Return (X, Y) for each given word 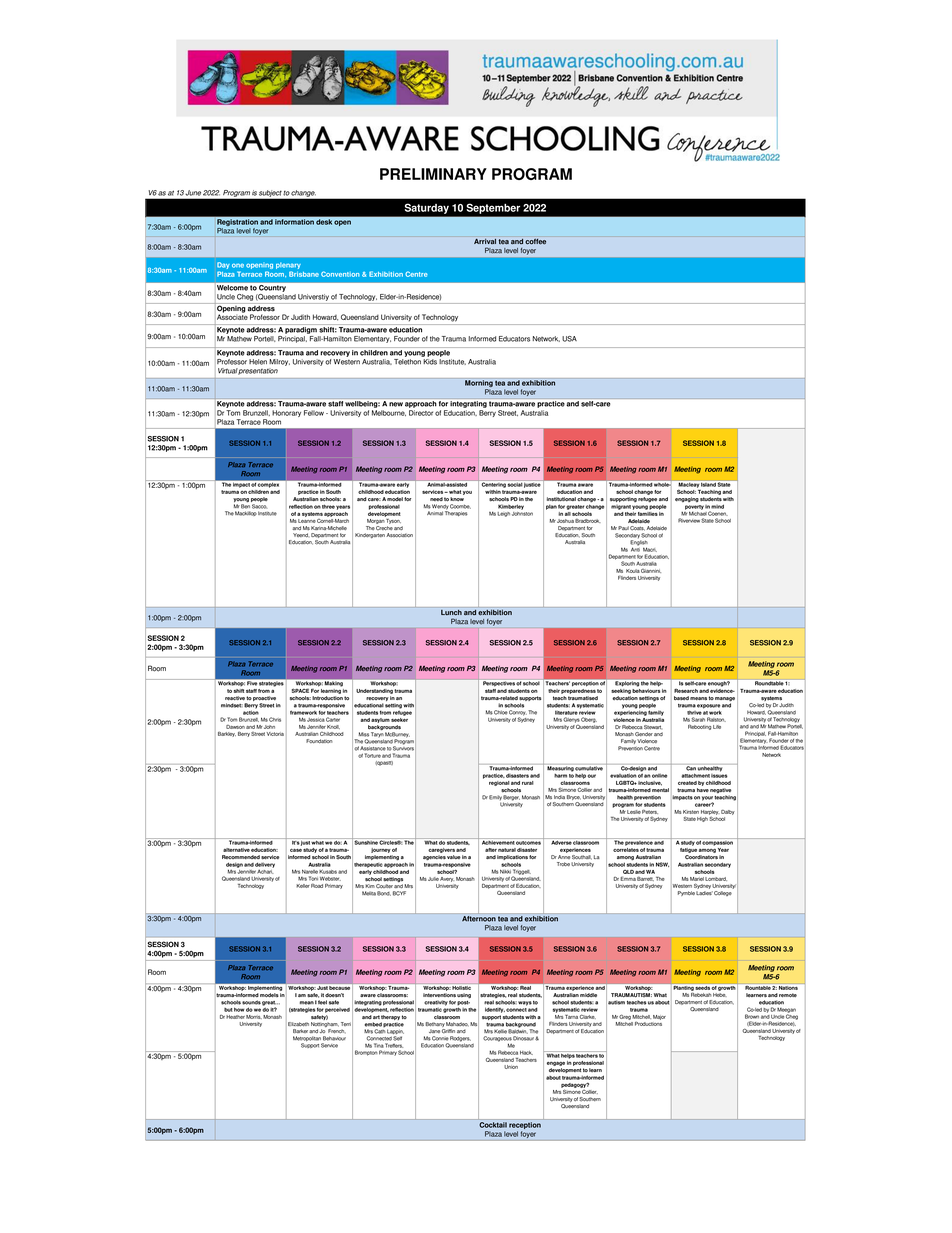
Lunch (451, 612)
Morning (479, 385)
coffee (535, 242)
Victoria (275, 734)
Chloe (500, 712)
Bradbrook (588, 521)
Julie (433, 879)
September (493, 209)
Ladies (704, 893)
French (336, 1031)
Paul (623, 528)
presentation (258, 372)
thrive (694, 713)
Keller (303, 886)
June (193, 193)
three (328, 507)
